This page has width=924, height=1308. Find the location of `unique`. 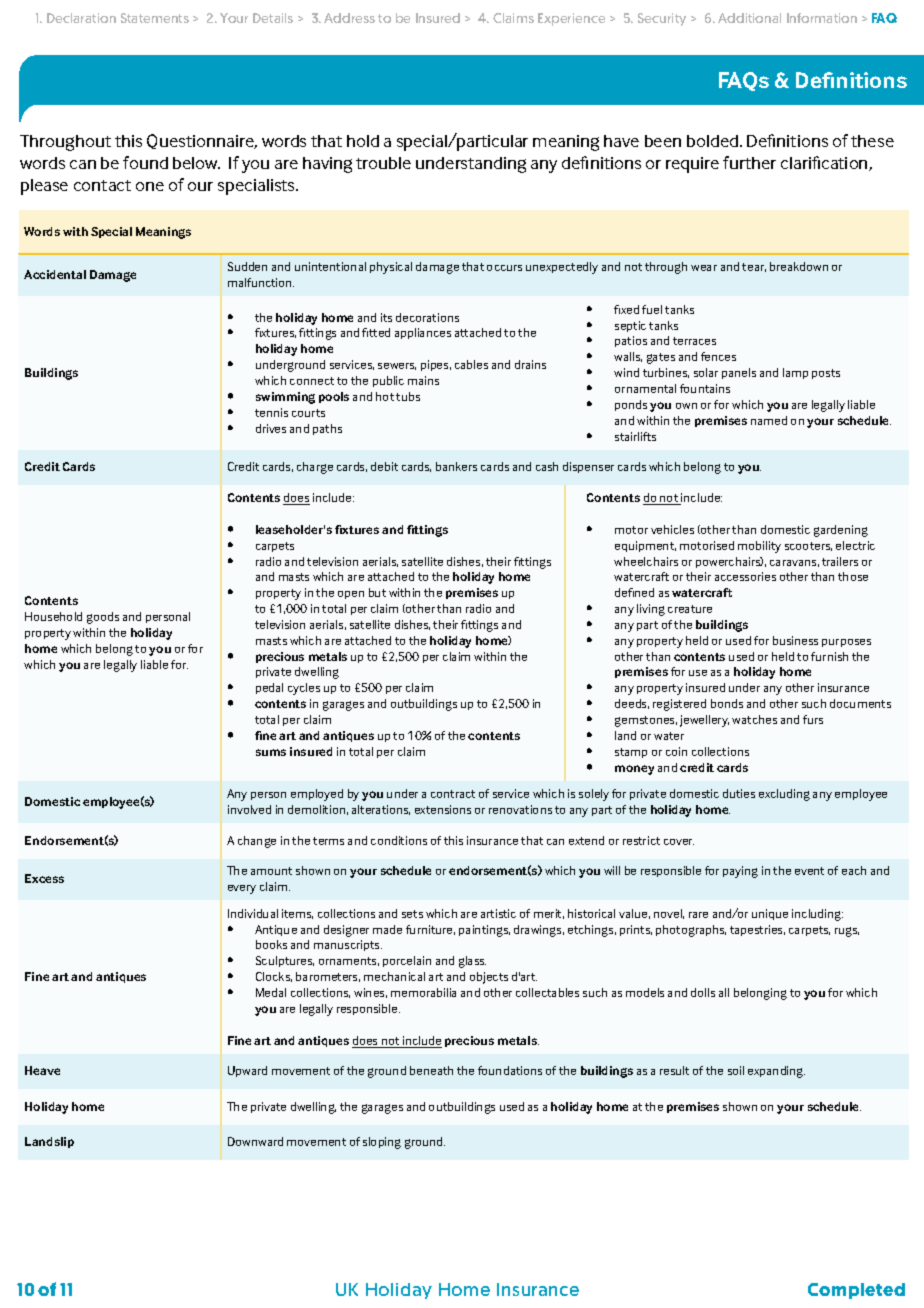

unique is located at coordinates (770, 914).
